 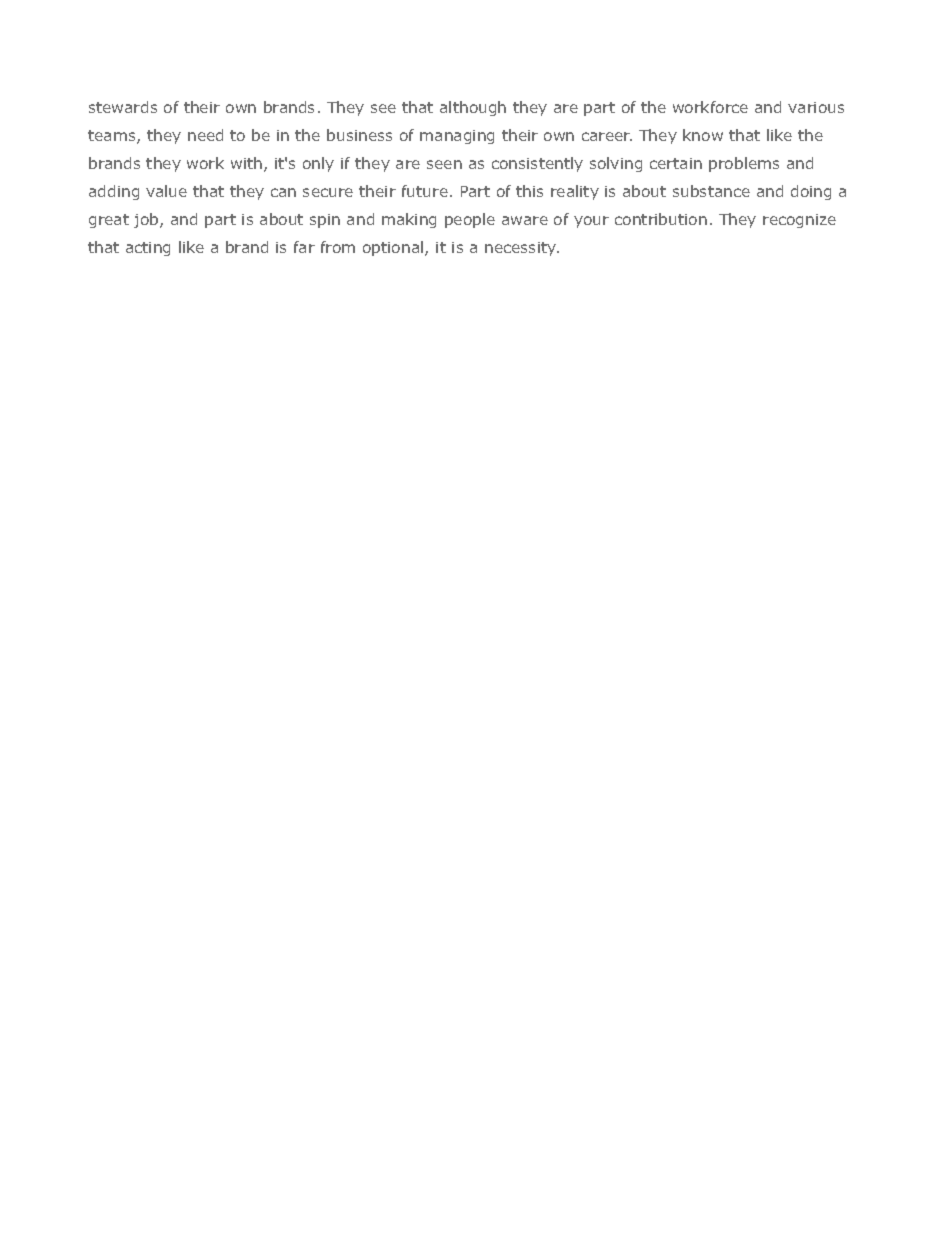 What do you see at coordinates (148, 249) in the screenshot?
I see `acting` at bounding box center [148, 249].
